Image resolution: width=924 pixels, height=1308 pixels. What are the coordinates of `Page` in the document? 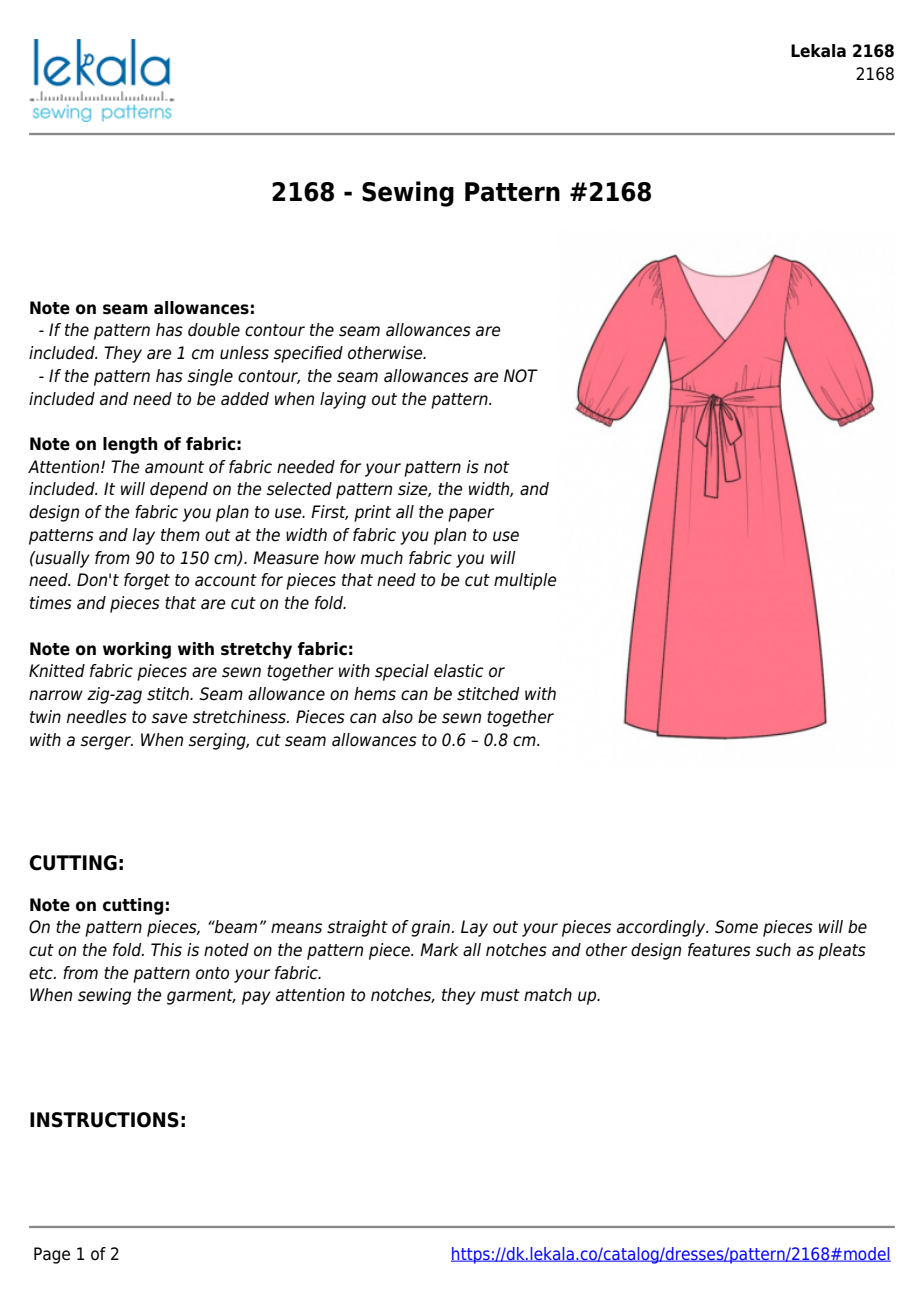 It's located at (52, 1255).
